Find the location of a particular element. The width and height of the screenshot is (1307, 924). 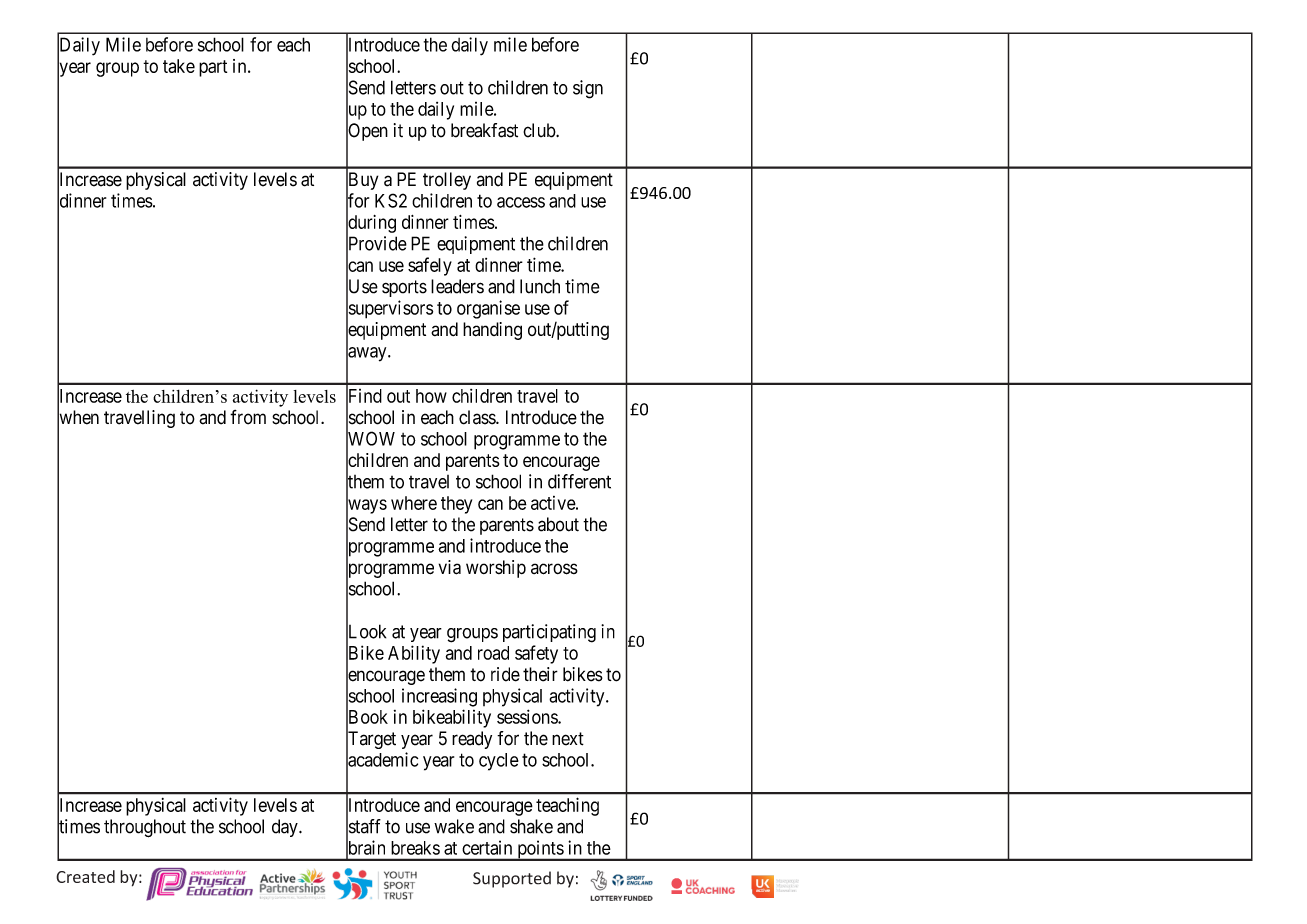

handing is located at coordinates (492, 331).
